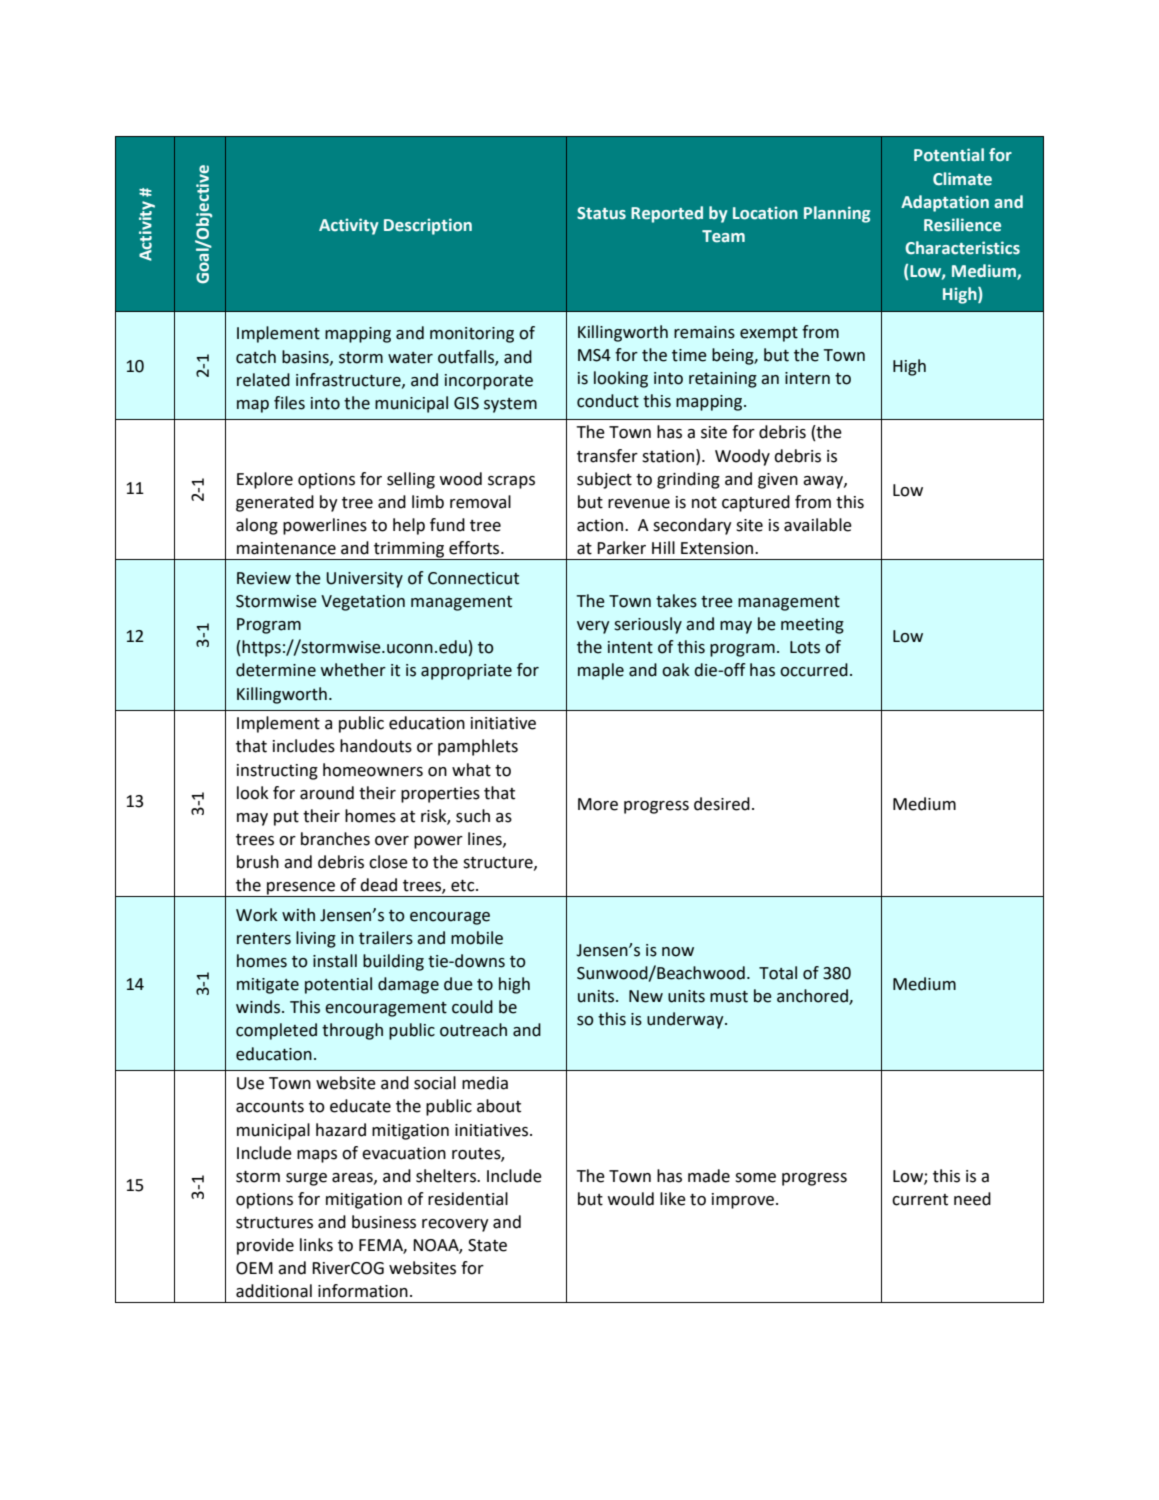 This screenshot has height=1500, width=1159. I want to click on now, so click(678, 952).
